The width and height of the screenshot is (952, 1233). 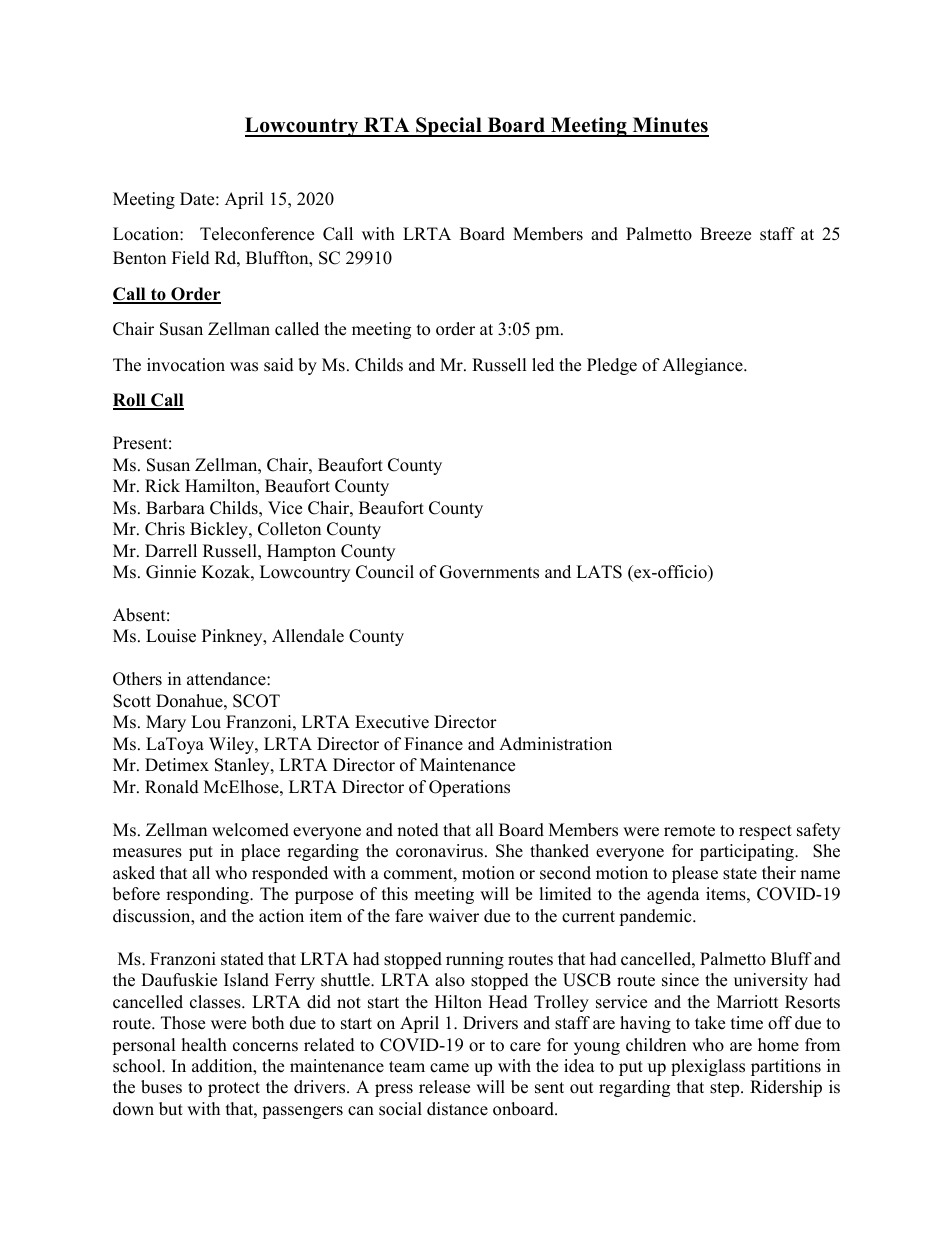 What do you see at coordinates (234, 1089) in the screenshot?
I see `protect` at bounding box center [234, 1089].
